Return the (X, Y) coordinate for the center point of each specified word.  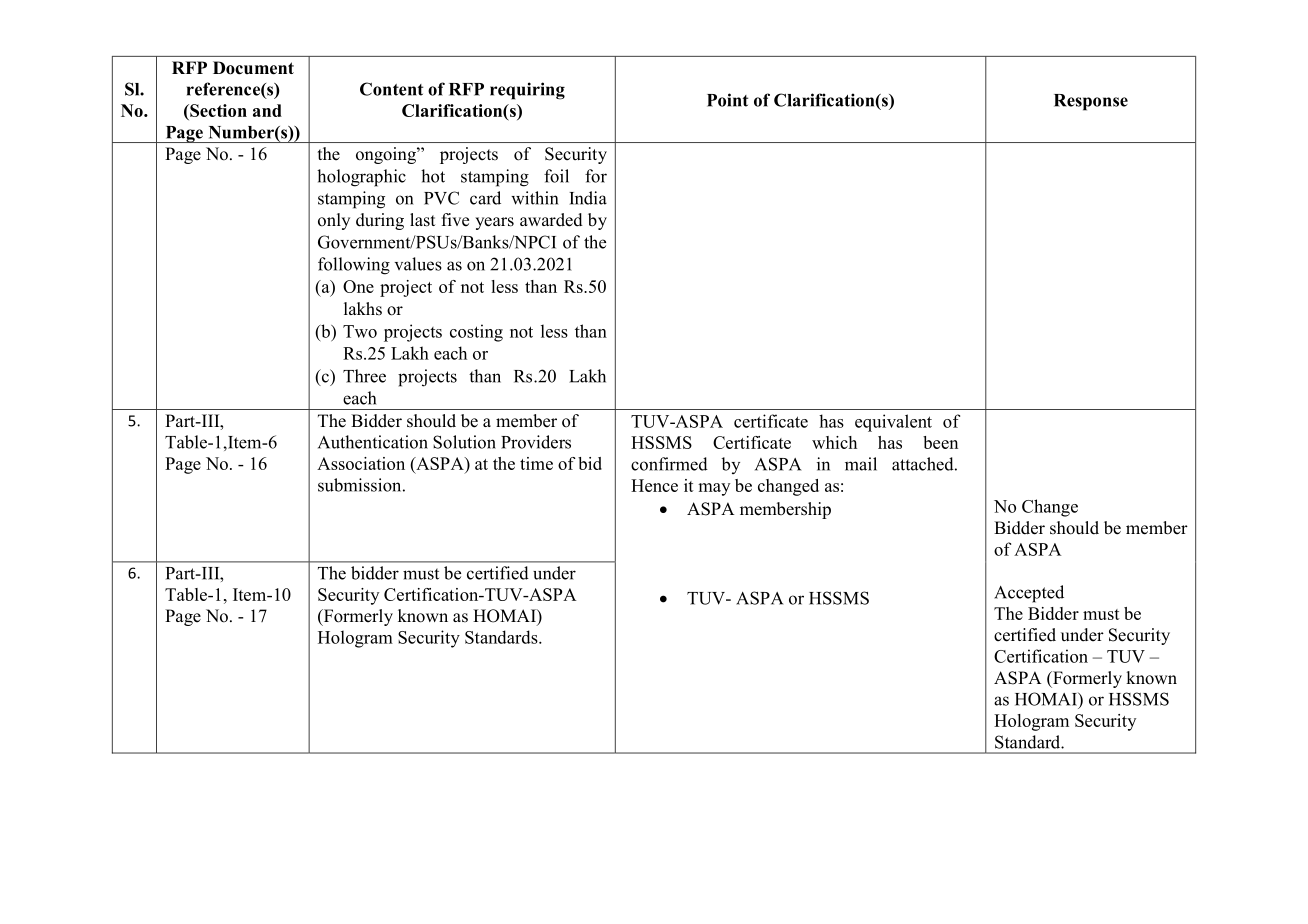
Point (727, 100)
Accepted (1029, 594)
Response (1091, 102)
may (714, 489)
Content (391, 89)
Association (361, 463)
